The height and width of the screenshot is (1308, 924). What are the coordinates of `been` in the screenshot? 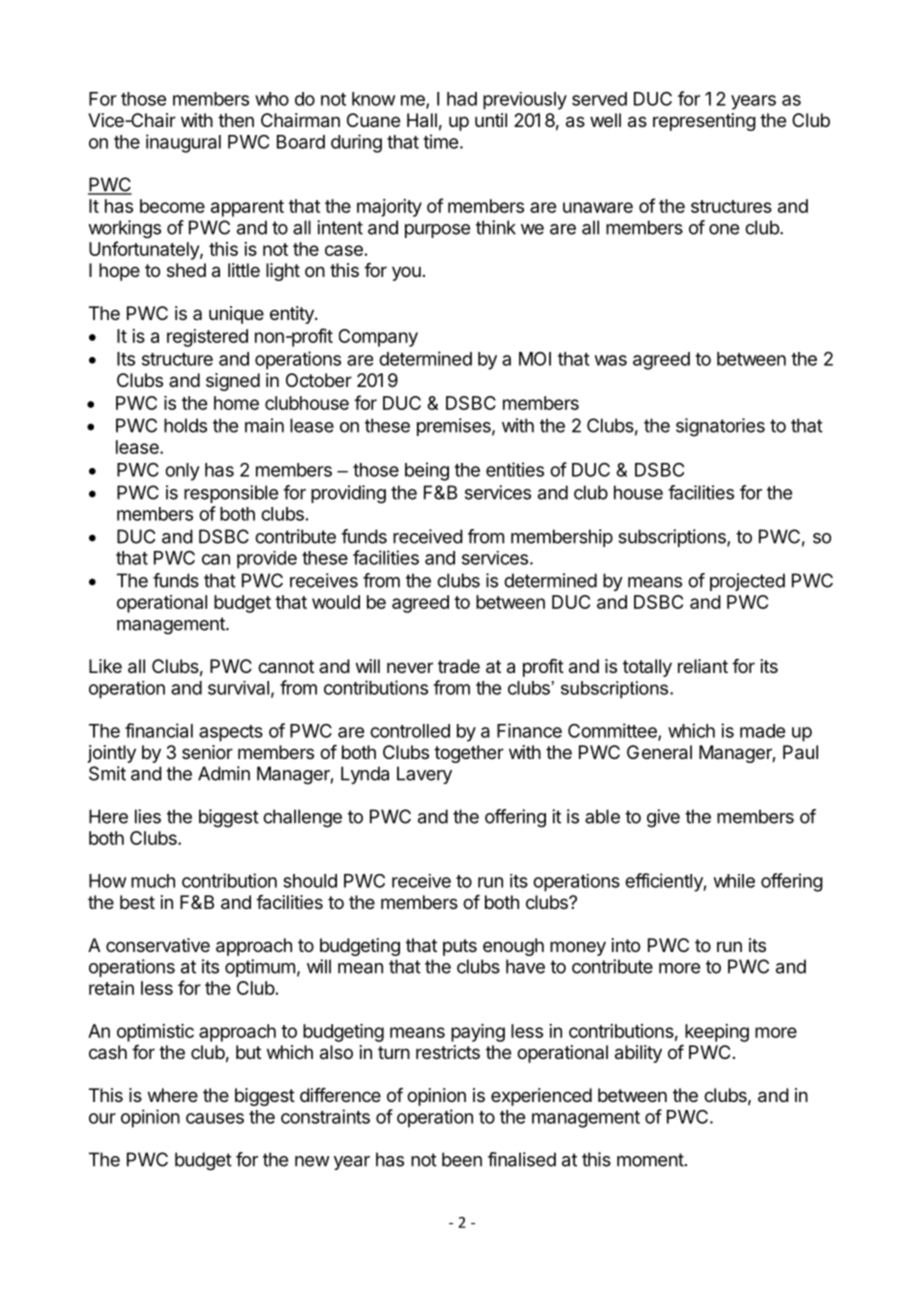 It's located at (462, 1159).
